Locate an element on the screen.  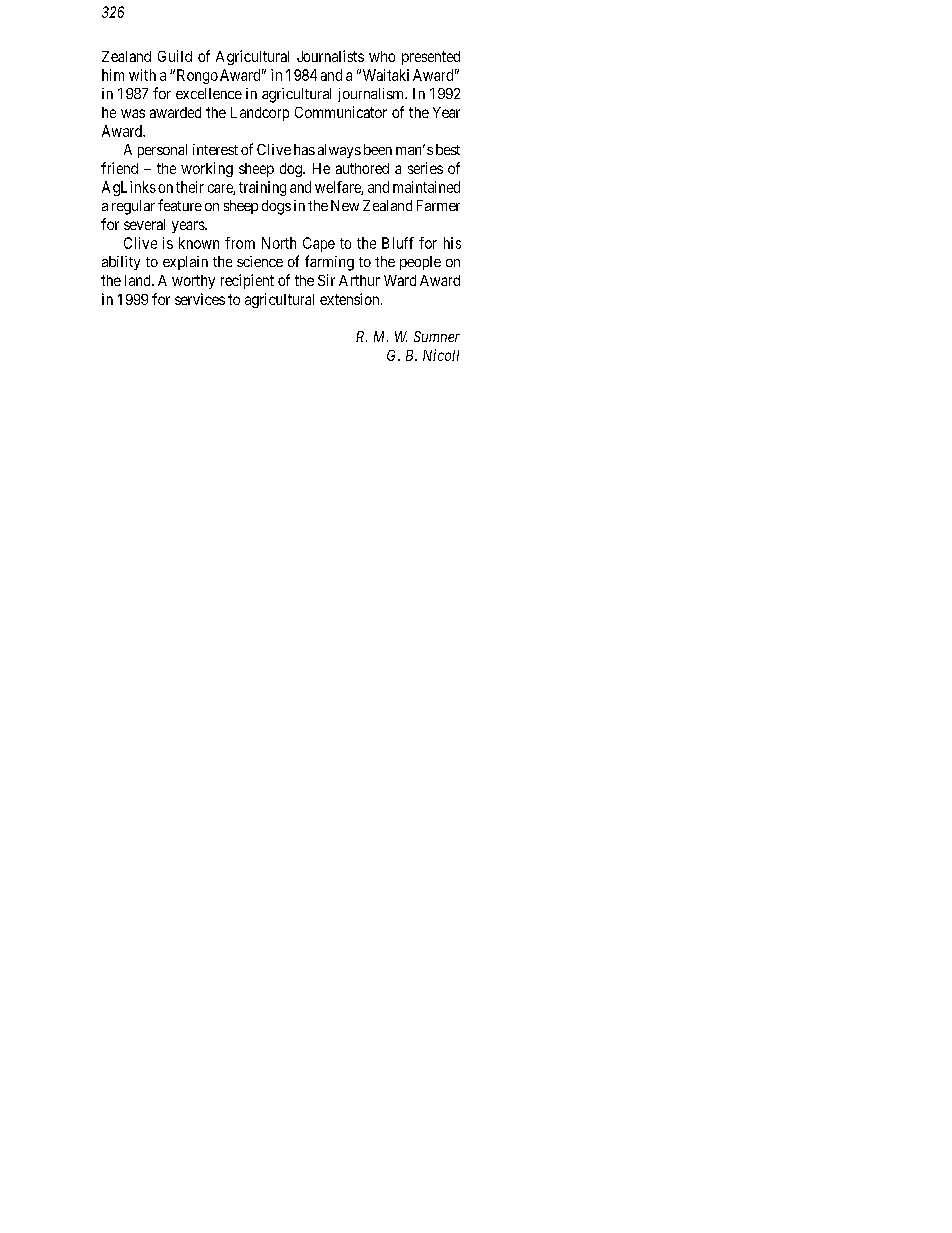
been is located at coordinates (378, 149).
